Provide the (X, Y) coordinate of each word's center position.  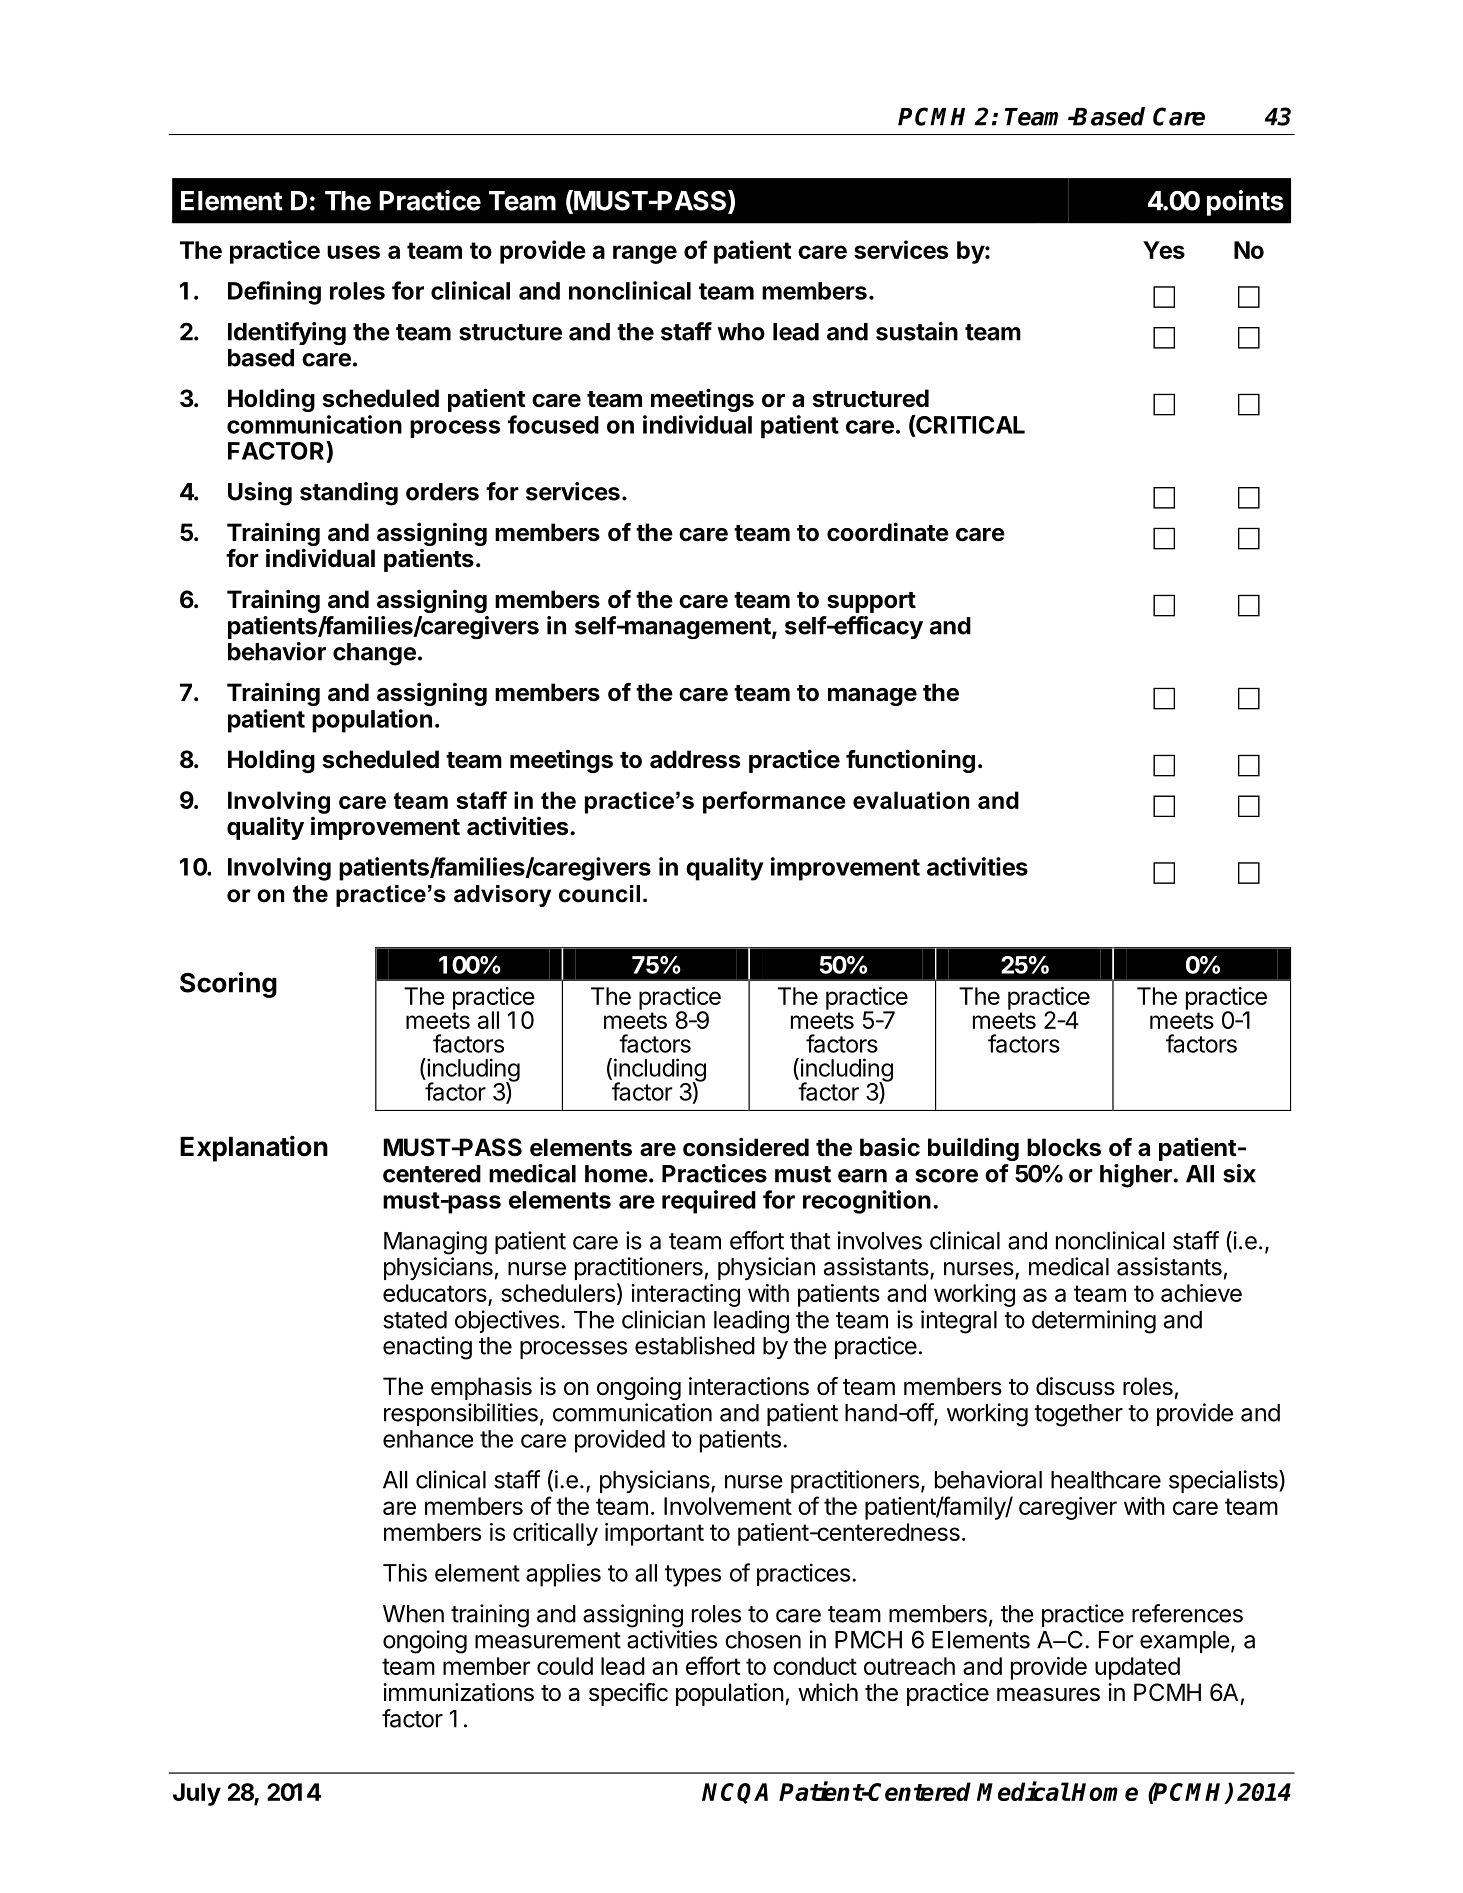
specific (628, 1694)
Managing (435, 1243)
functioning (910, 761)
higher (1137, 1176)
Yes (1164, 250)
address (695, 759)
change (374, 654)
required (709, 1202)
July (197, 1794)
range (645, 254)
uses (353, 252)
